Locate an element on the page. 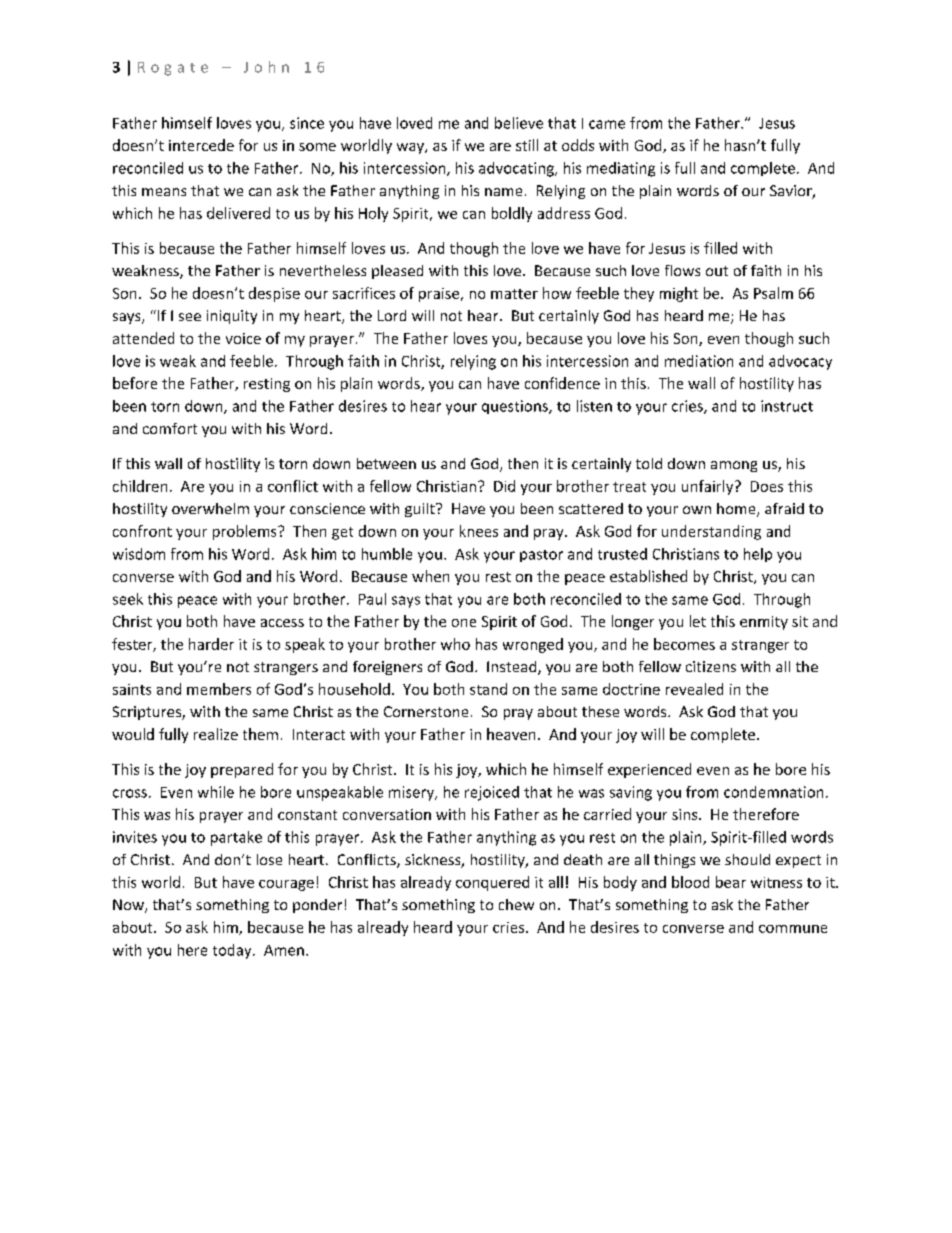 This image has height=1233, width=952. today is located at coordinates (233, 951).
